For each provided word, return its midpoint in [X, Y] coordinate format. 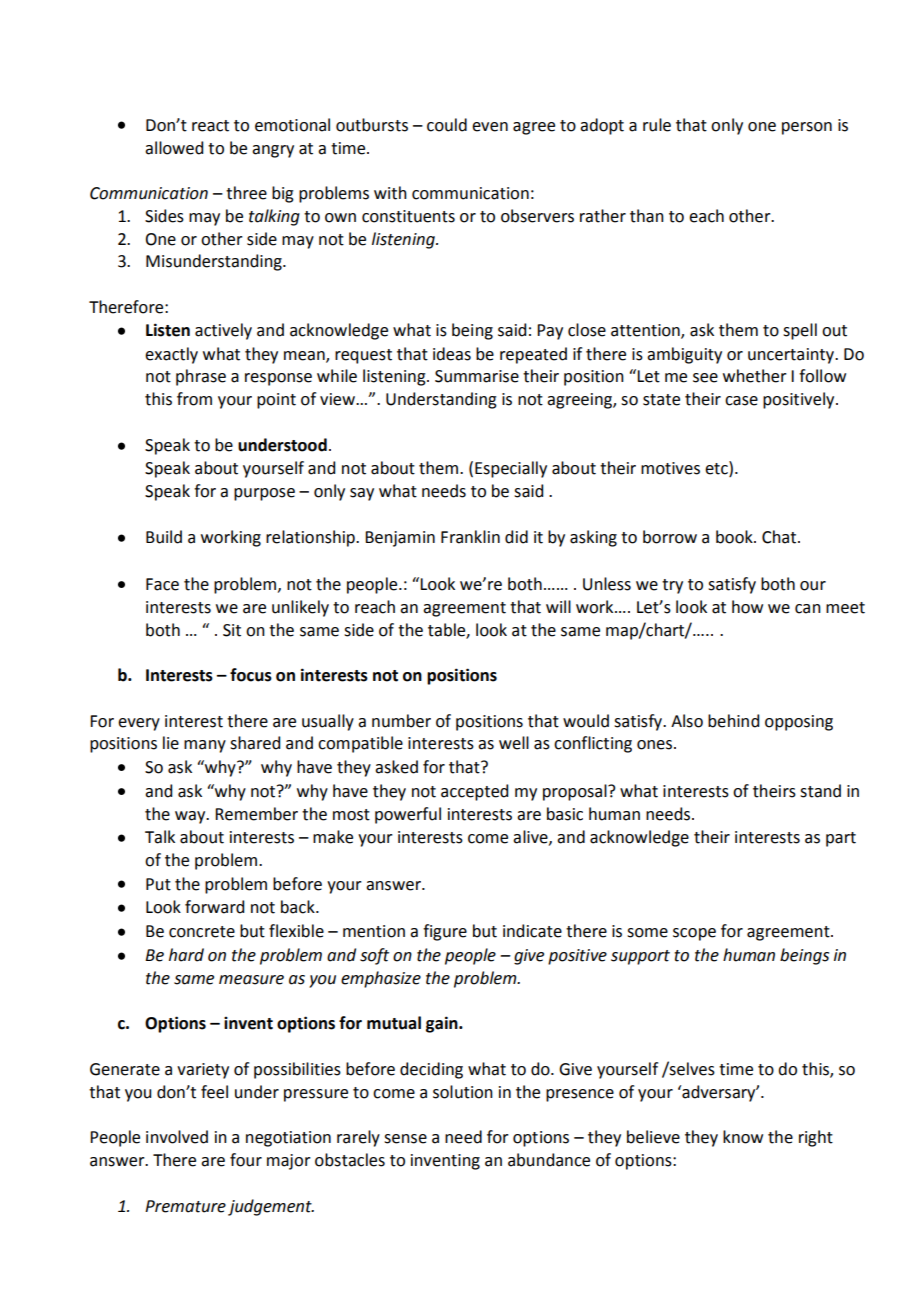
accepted [474, 792]
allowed [174, 148]
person [807, 128]
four [246, 1160]
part [841, 839]
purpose [264, 494]
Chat [780, 537]
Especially [511, 469]
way [191, 817]
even [490, 127]
